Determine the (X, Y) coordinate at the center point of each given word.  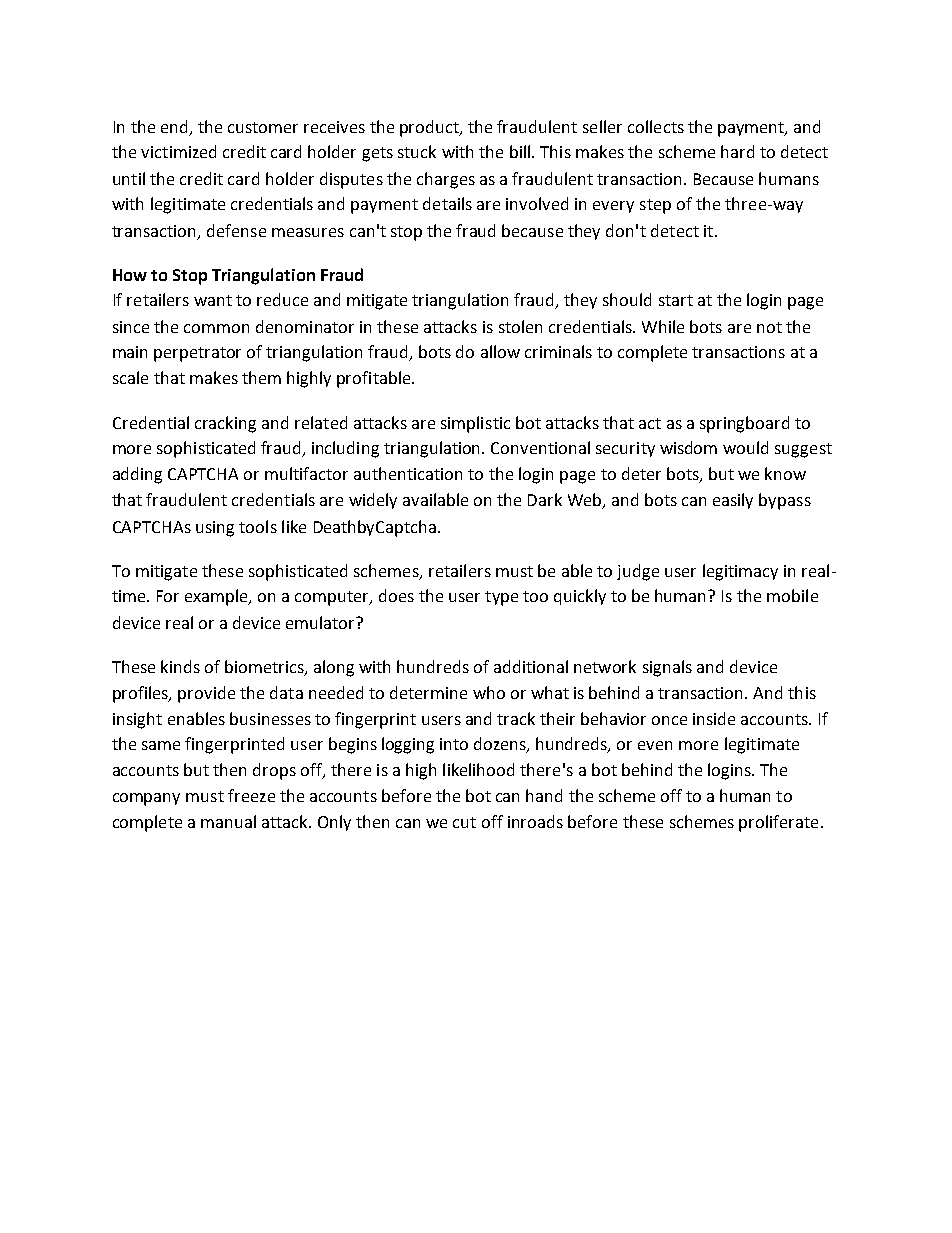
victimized (178, 151)
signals (667, 668)
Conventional (540, 447)
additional (531, 666)
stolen (520, 326)
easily (733, 501)
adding (137, 475)
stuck (417, 151)
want (213, 300)
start (676, 300)
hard (737, 151)
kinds (180, 666)
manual (228, 821)
